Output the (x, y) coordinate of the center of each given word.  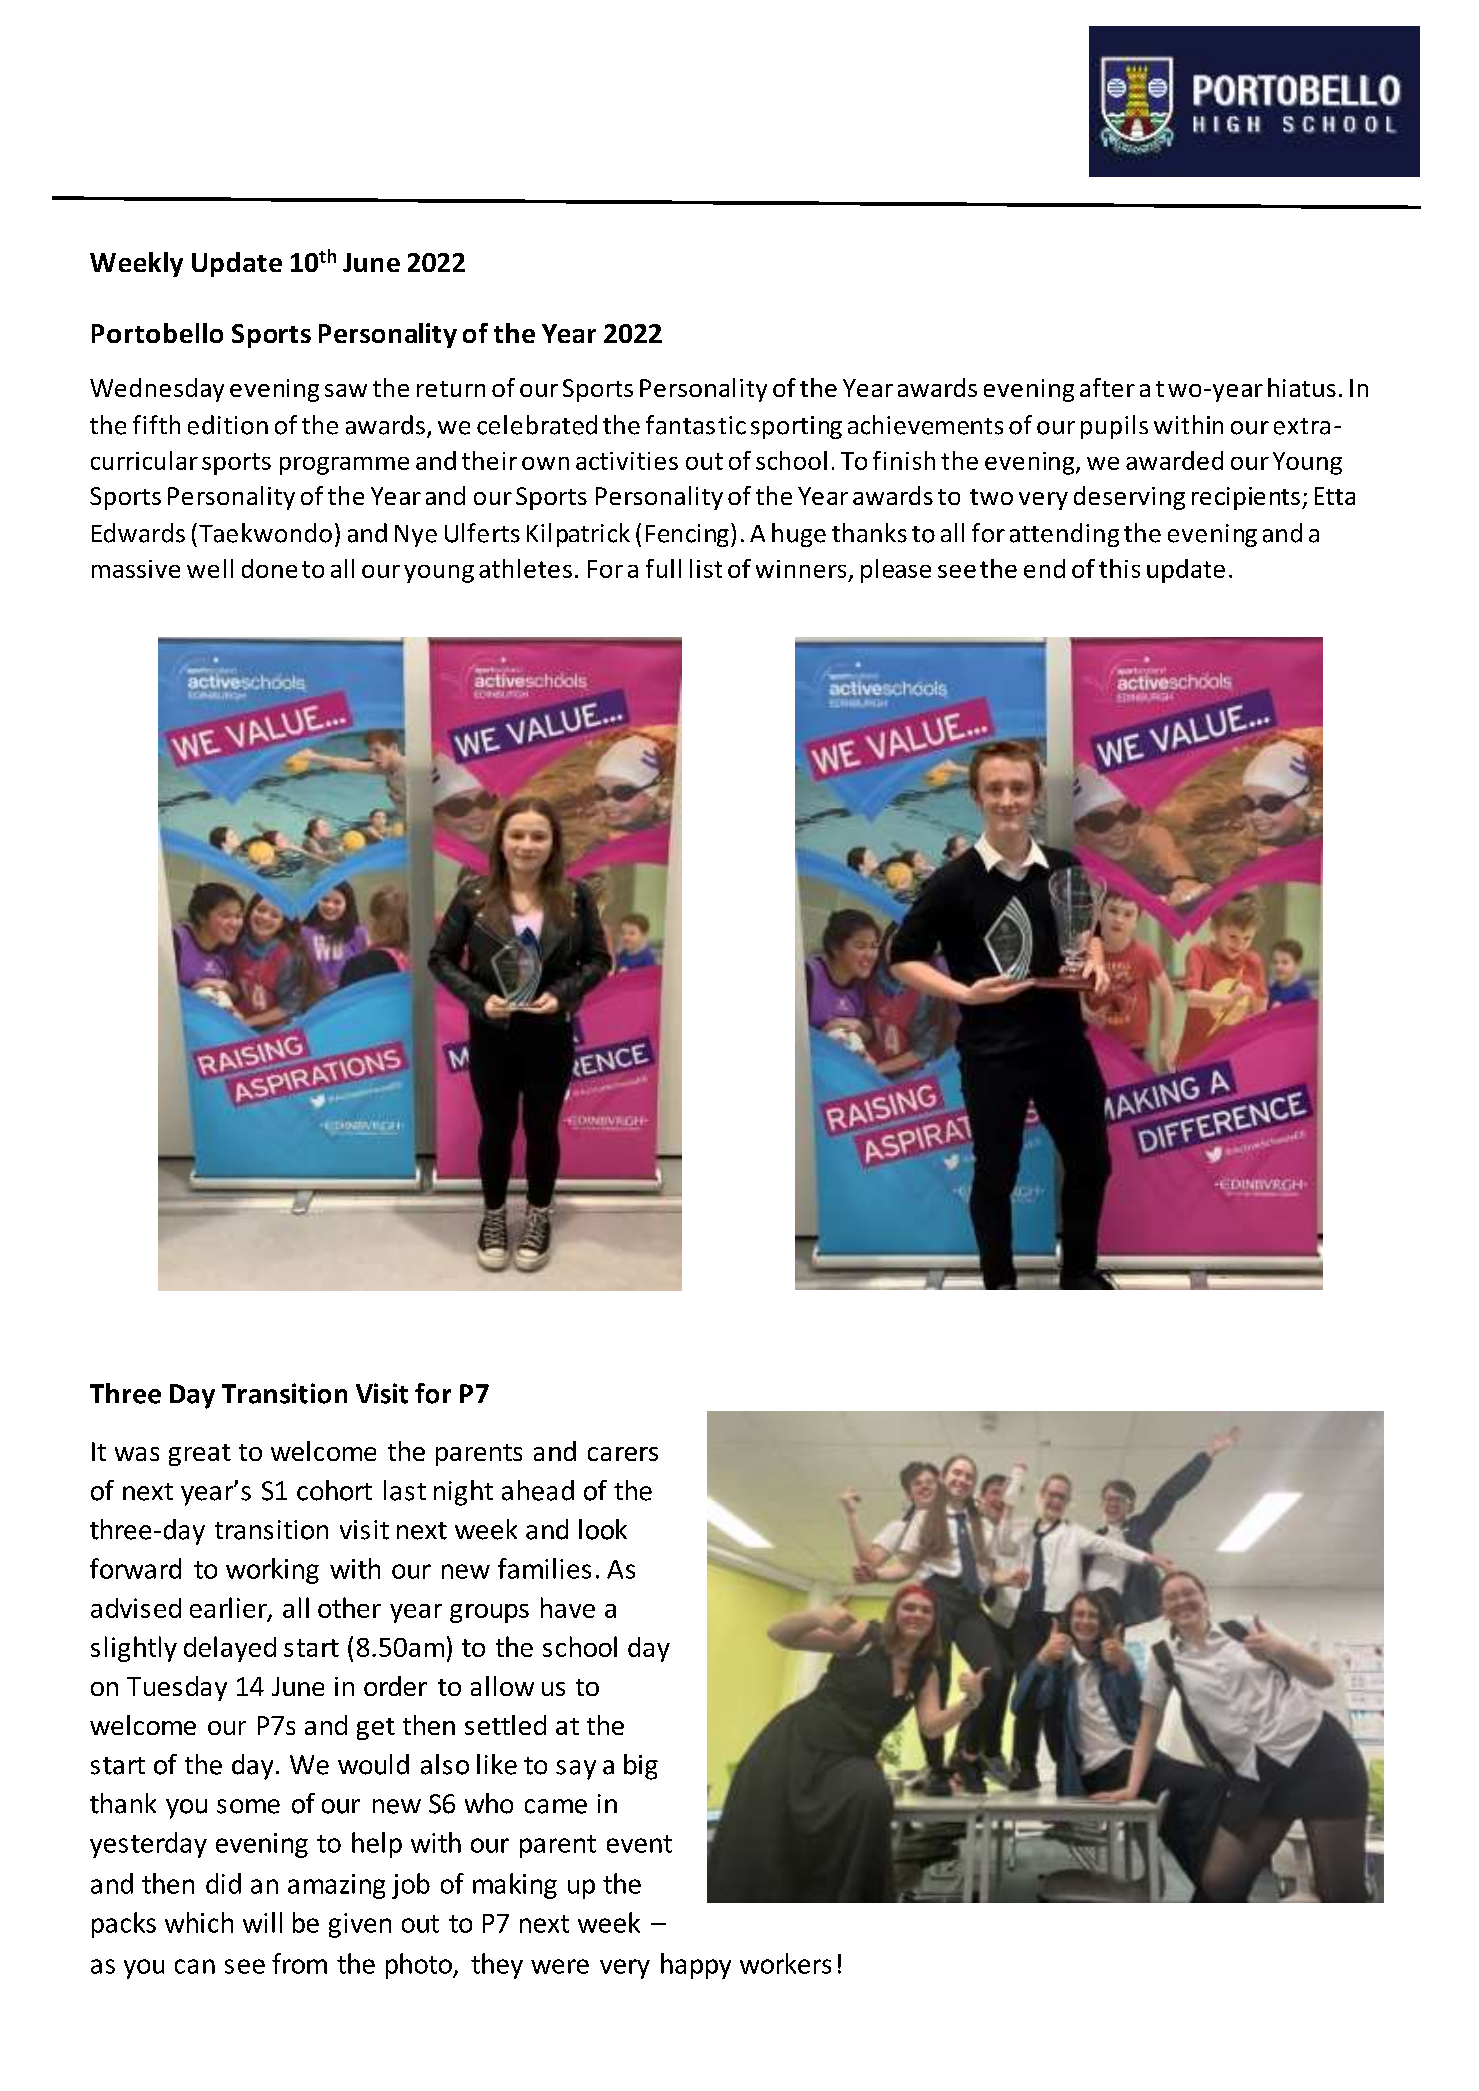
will (262, 1922)
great (200, 1455)
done (269, 568)
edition (228, 425)
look (603, 1529)
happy (696, 1966)
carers (623, 1454)
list (706, 568)
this (1119, 568)
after (1107, 387)
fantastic (696, 425)
